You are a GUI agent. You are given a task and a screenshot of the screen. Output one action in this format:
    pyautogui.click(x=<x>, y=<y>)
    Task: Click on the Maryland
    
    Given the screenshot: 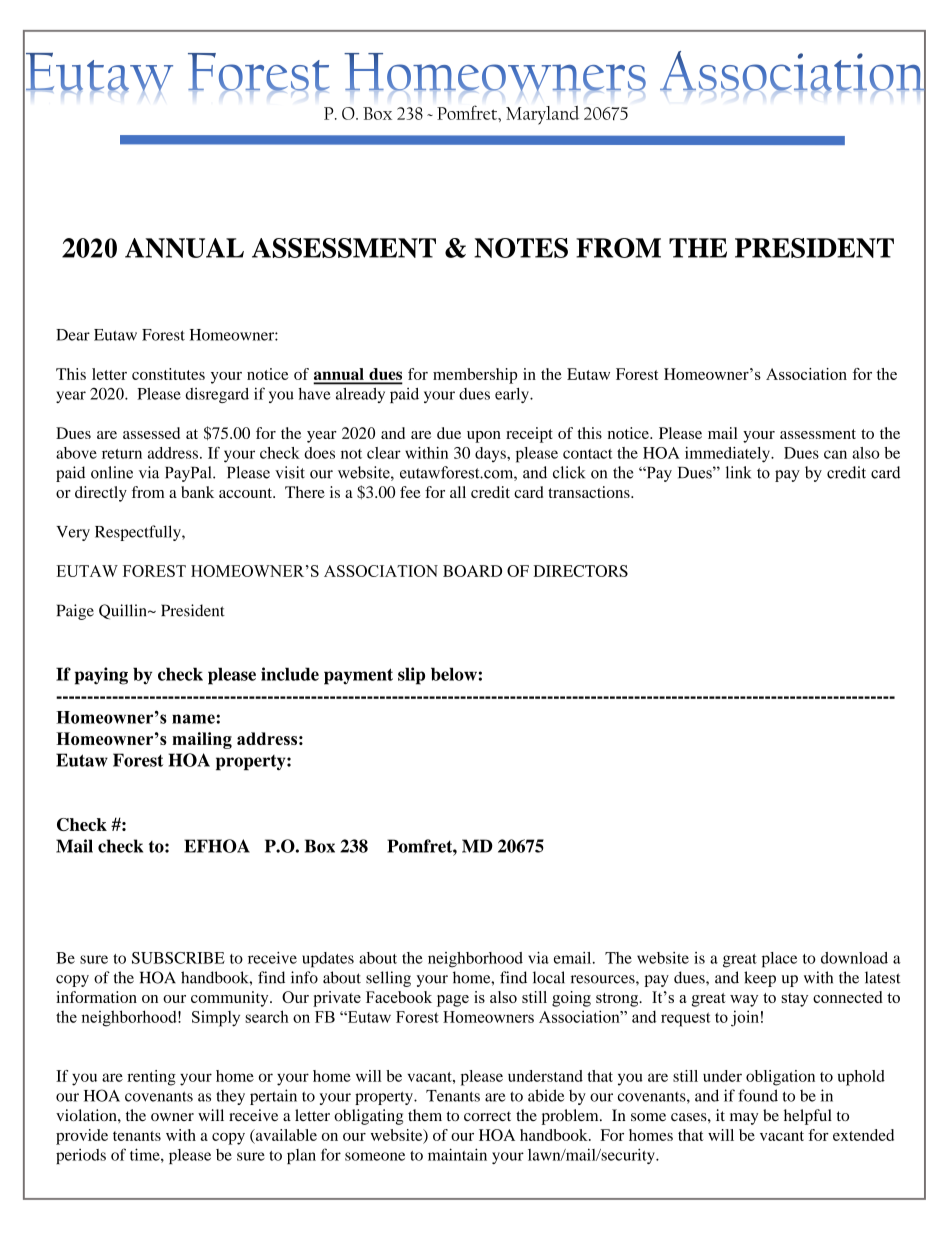 What is the action you would take?
    pyautogui.click(x=542, y=115)
